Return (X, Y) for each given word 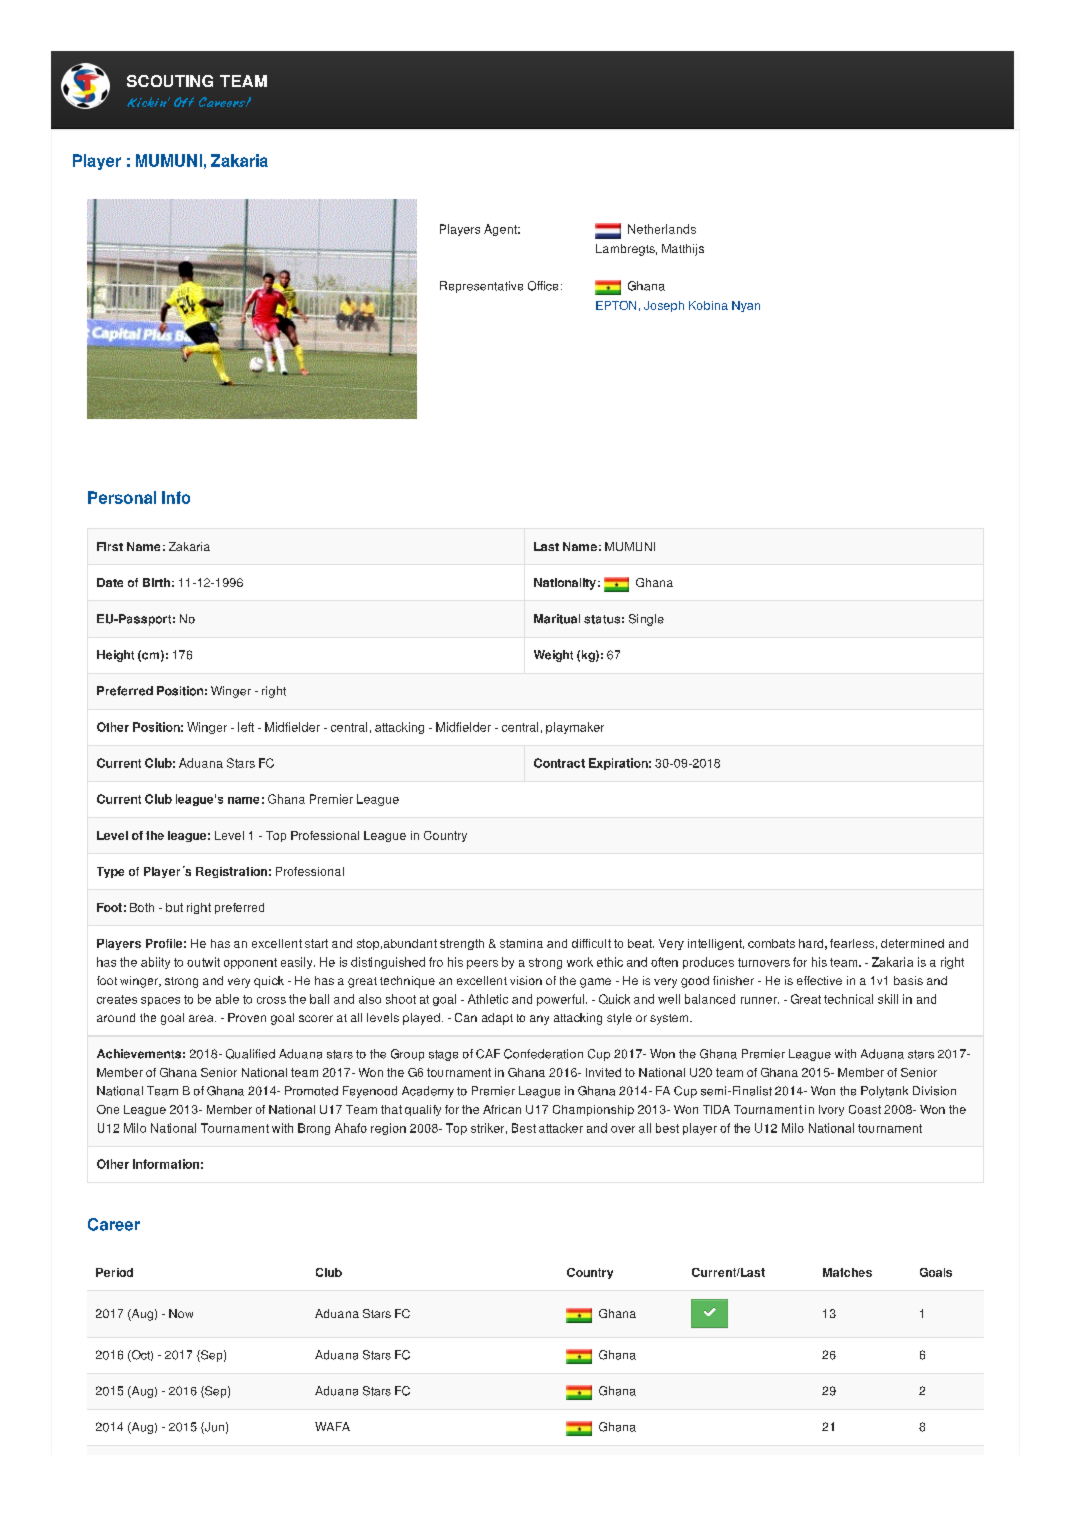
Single (646, 620)
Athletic (488, 999)
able (227, 999)
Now (181, 1313)
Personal (122, 497)
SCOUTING (170, 81)
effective (819, 980)
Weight (553, 656)
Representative (481, 287)
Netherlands (662, 229)
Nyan (746, 306)
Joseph (664, 306)
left (246, 727)
